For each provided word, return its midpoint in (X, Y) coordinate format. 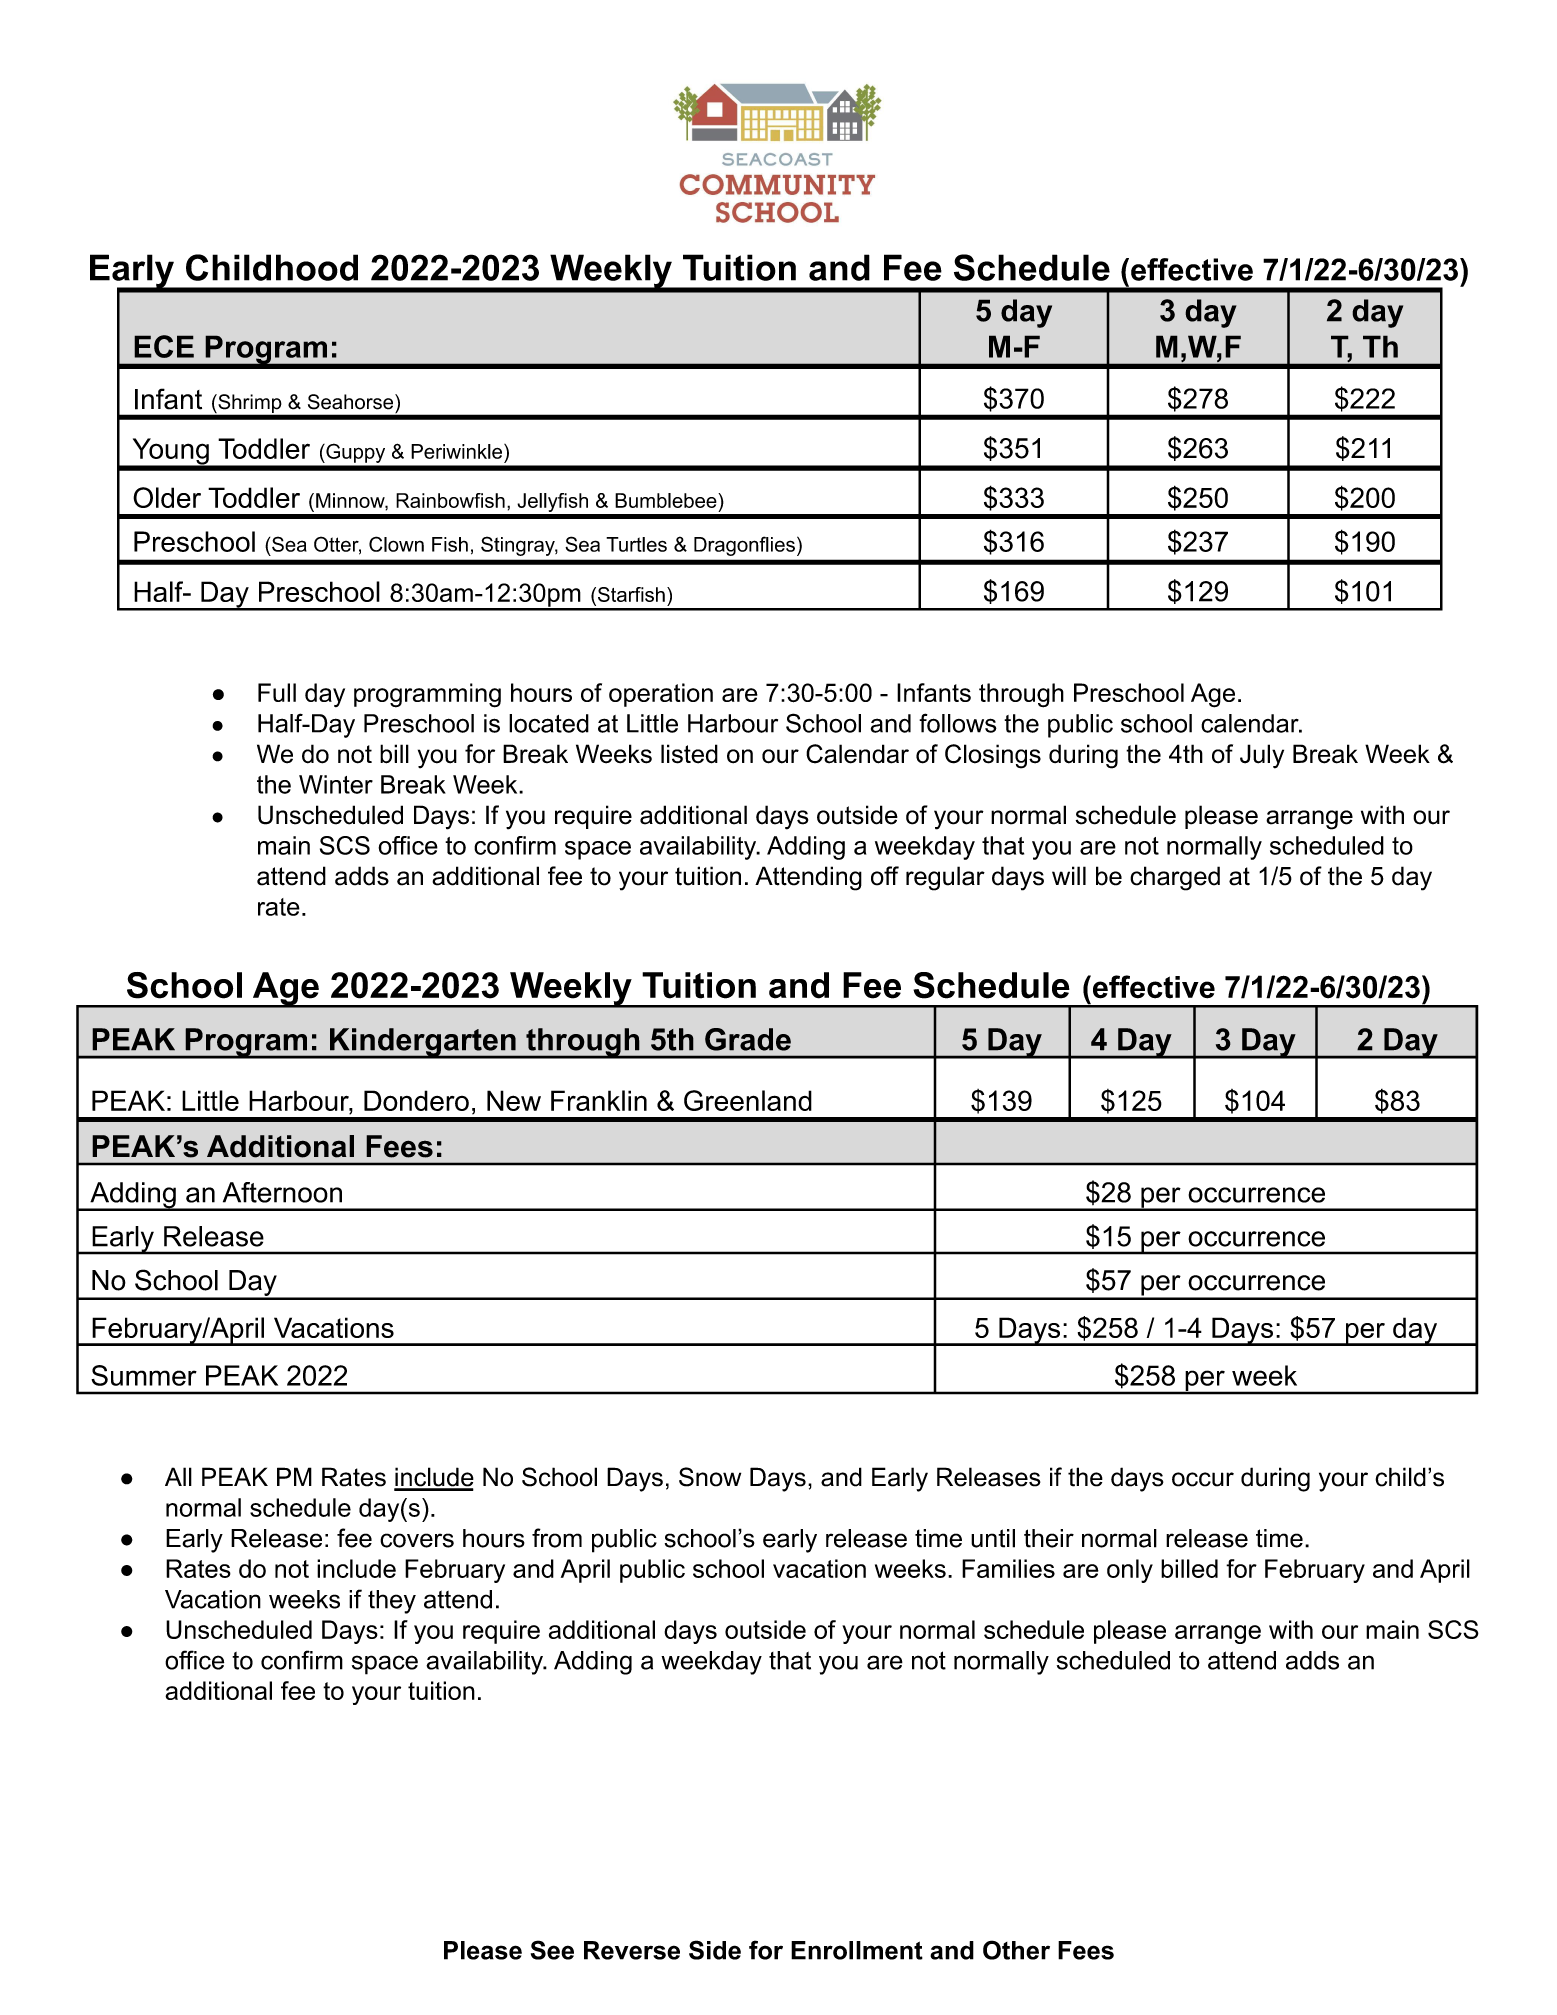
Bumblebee (667, 500)
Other (1016, 1950)
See (552, 1950)
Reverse (632, 1950)
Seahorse (352, 402)
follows (958, 723)
